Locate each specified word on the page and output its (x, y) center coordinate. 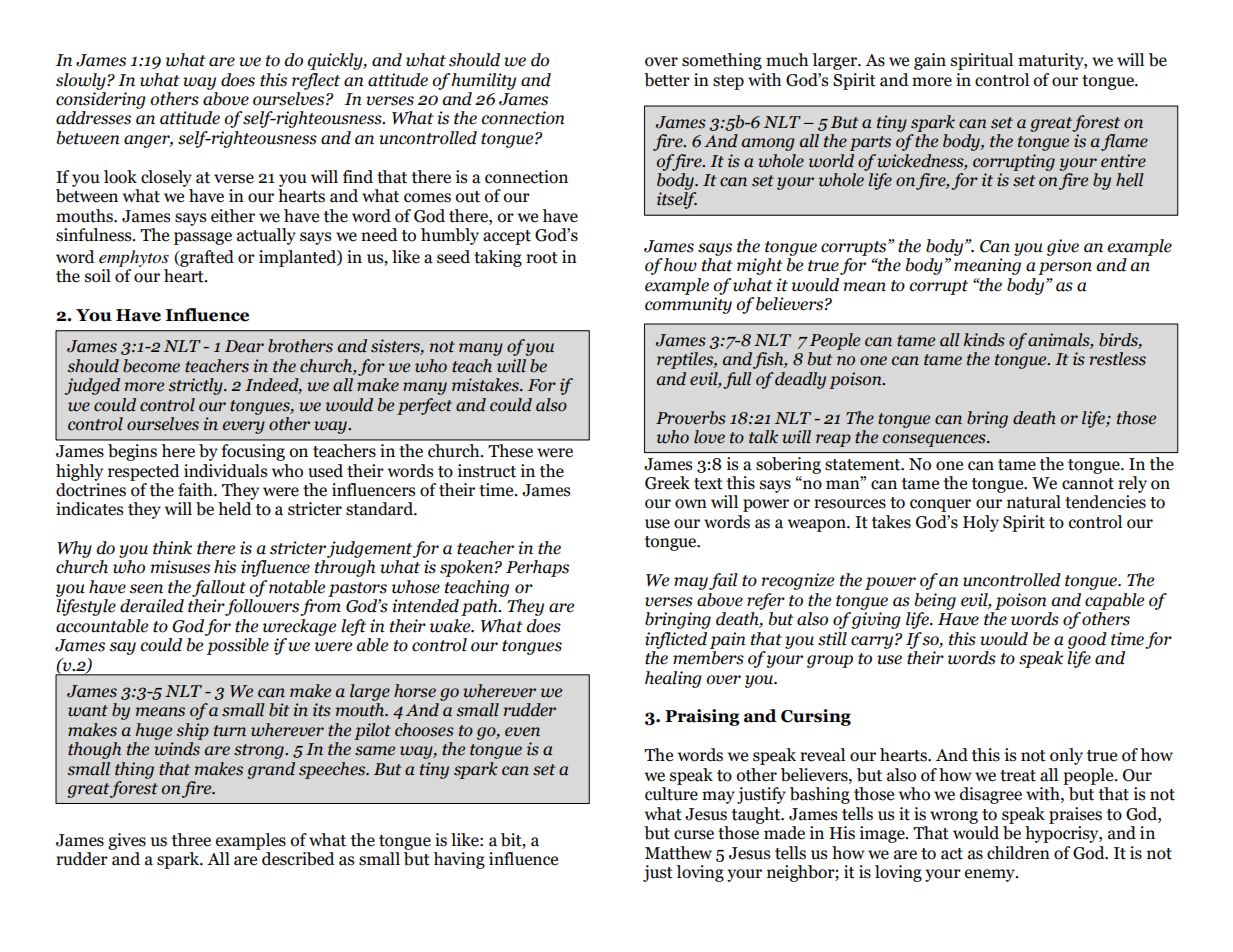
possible (238, 646)
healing (673, 679)
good (1087, 640)
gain (930, 61)
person (1065, 268)
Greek (667, 483)
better (667, 80)
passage (203, 238)
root (542, 258)
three (191, 840)
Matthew (678, 853)
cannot (1088, 484)
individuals (225, 471)
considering (101, 100)
